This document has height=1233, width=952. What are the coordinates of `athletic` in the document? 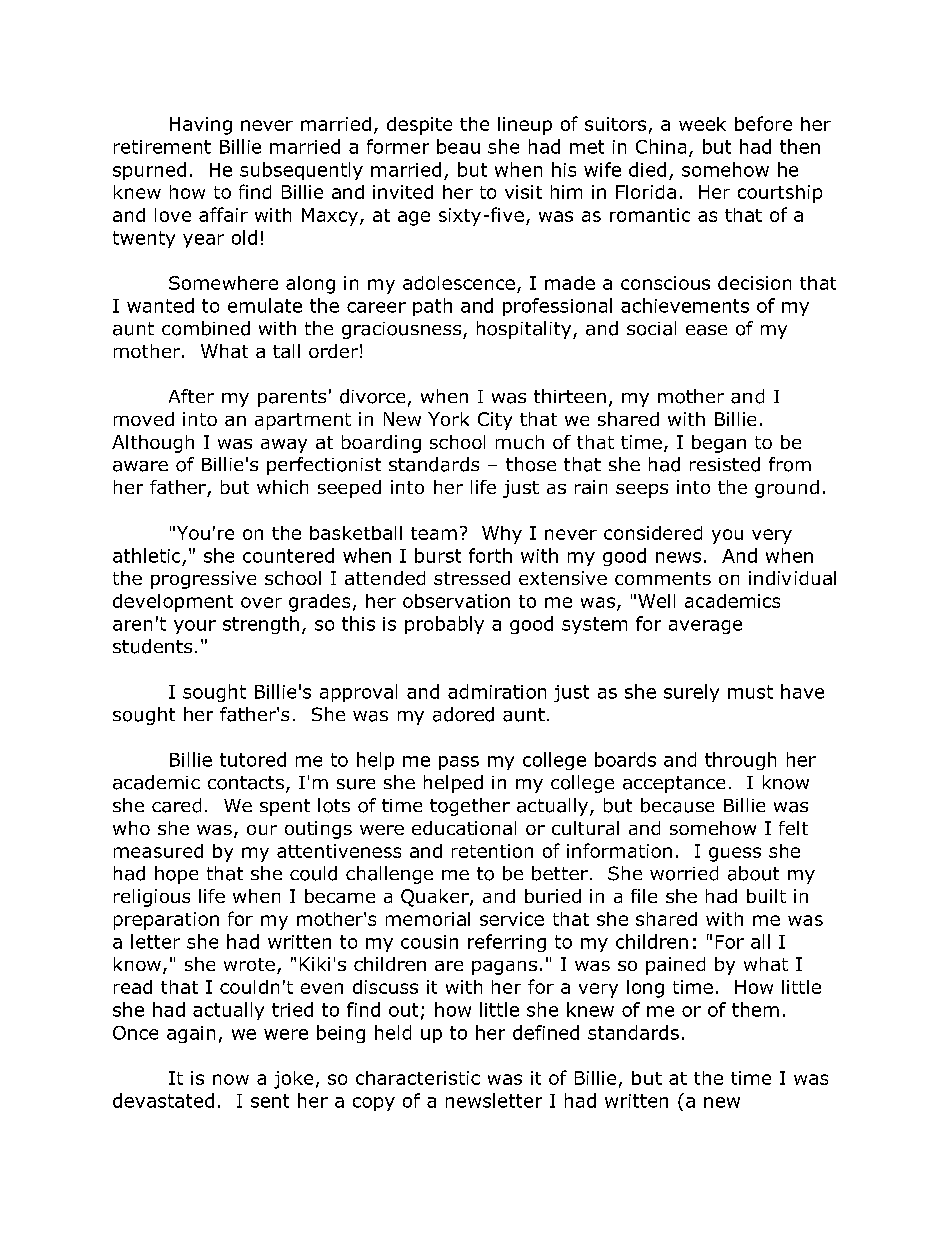 It's located at (146, 555).
